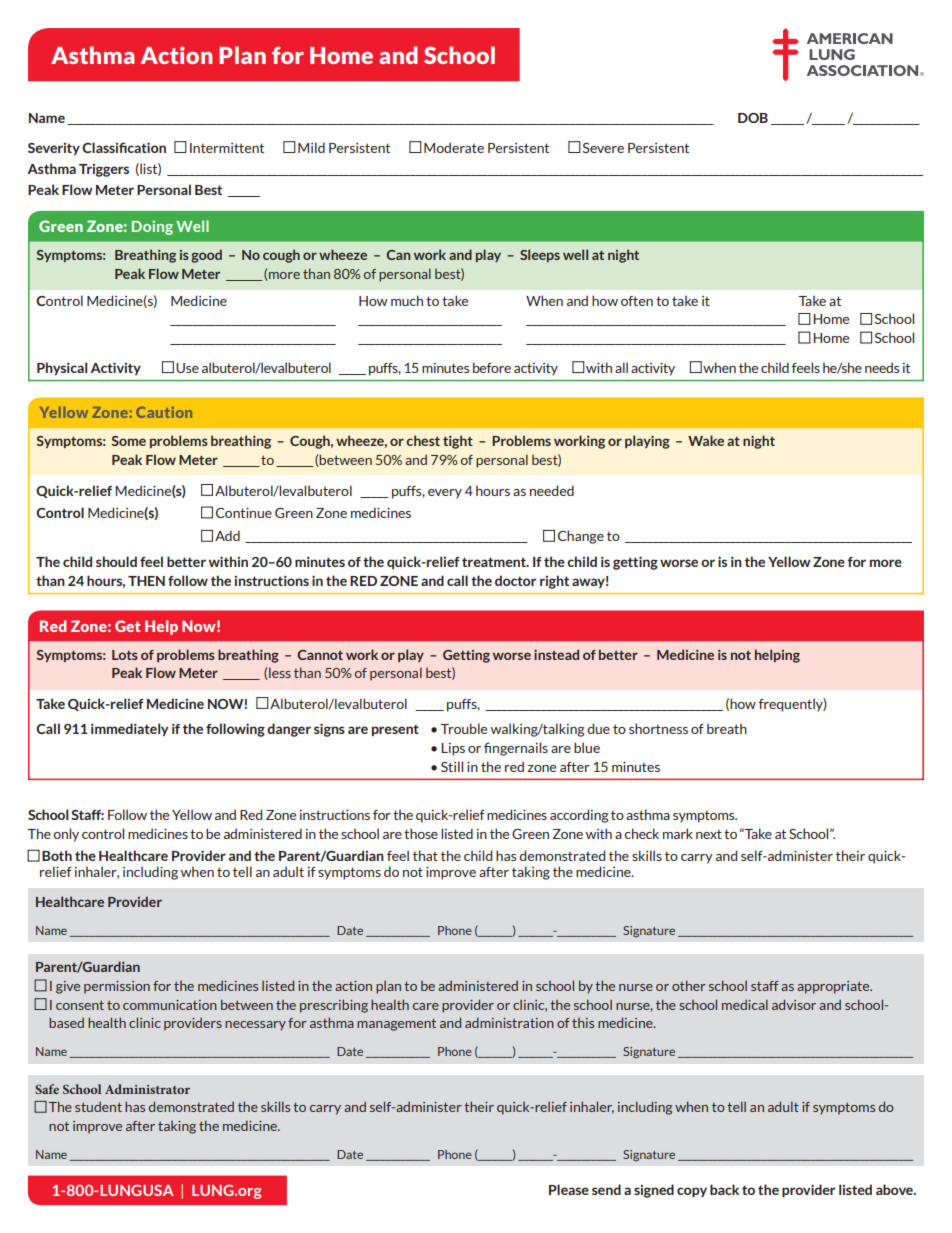  Describe the element at coordinates (421, 833) in the image. I see `those` at that location.
